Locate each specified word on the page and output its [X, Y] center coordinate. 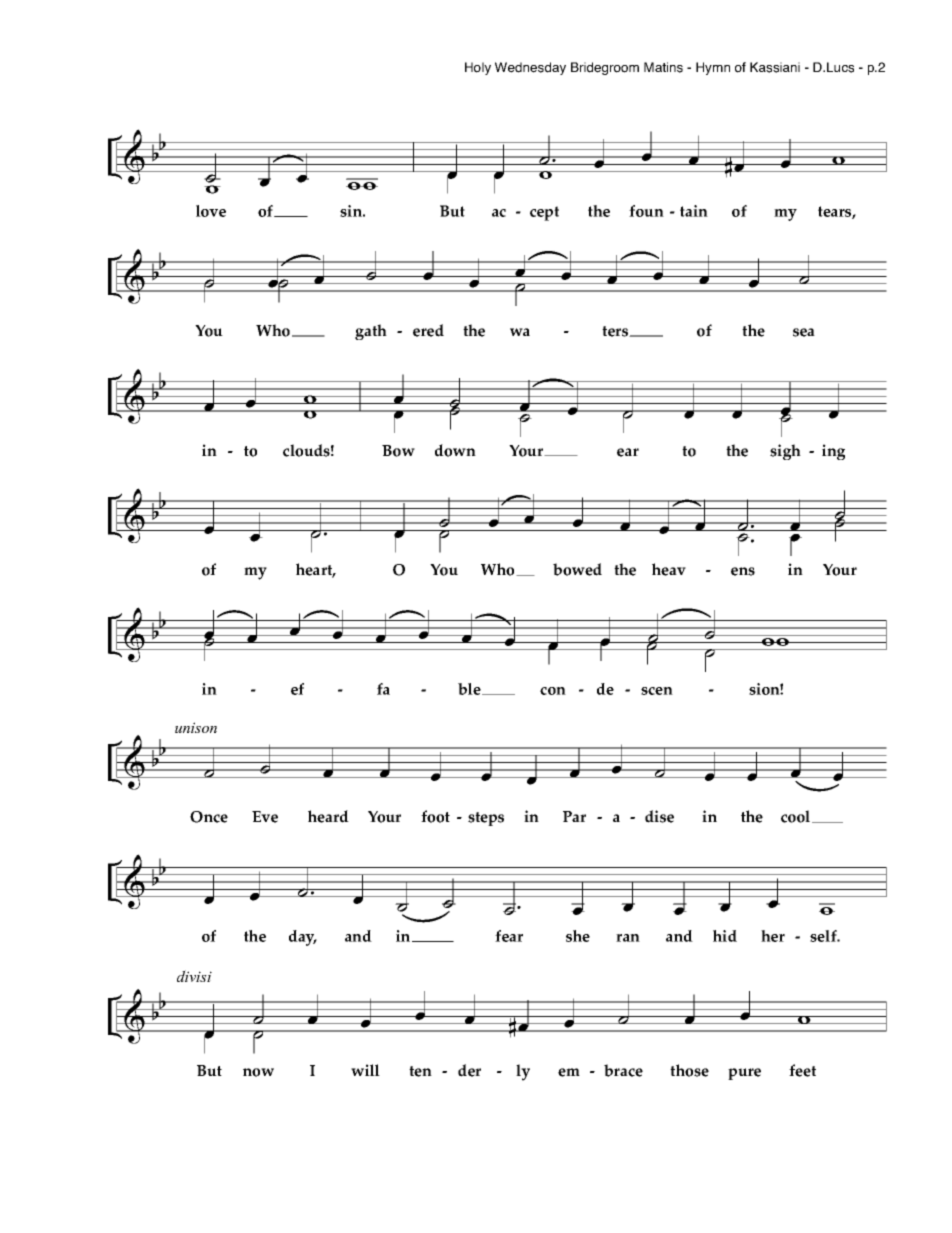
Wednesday [530, 68]
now [258, 1072]
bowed [577, 569]
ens [743, 571]
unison [196, 727]
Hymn [713, 68]
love [211, 211]
